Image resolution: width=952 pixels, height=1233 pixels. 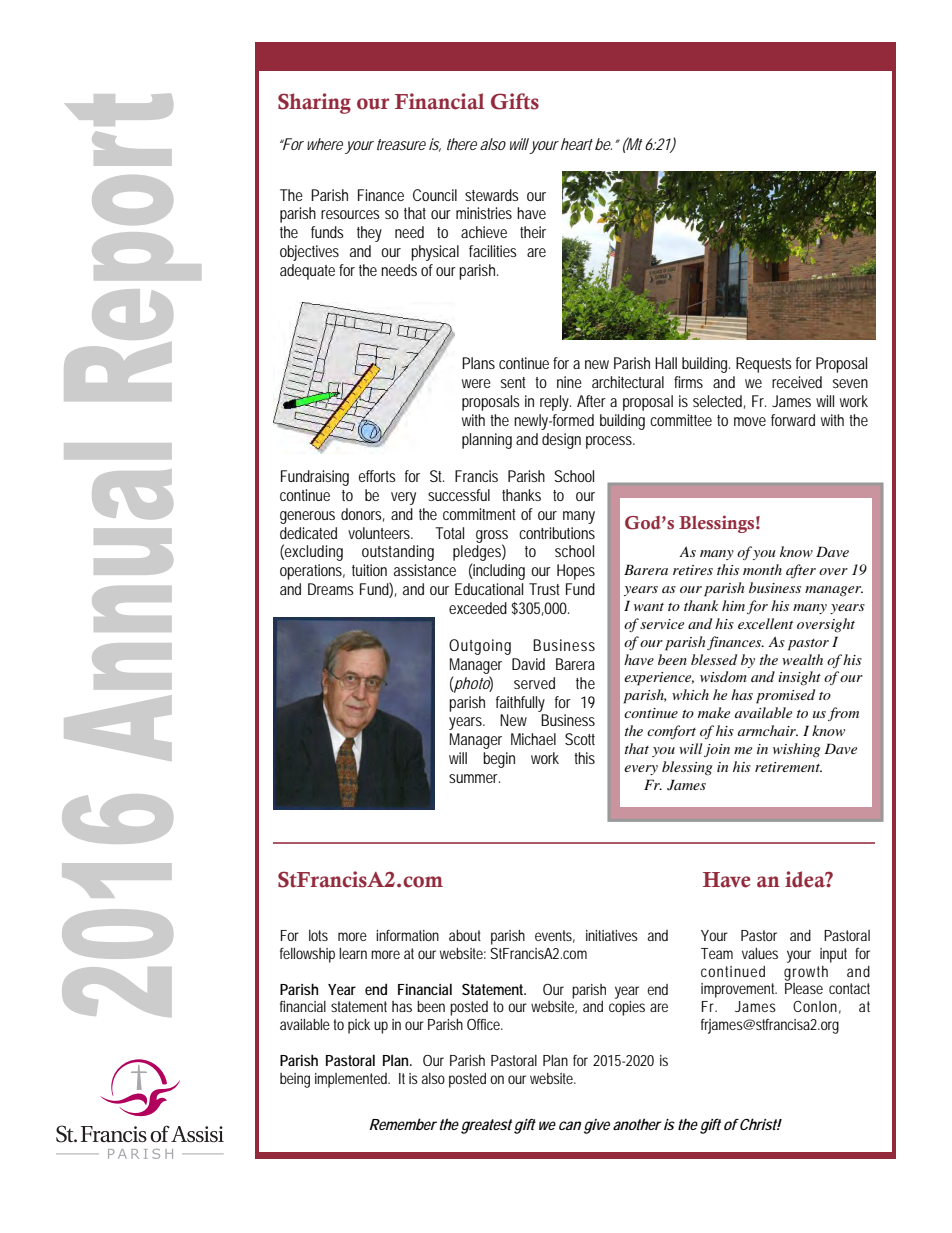 I want to click on forward, so click(x=793, y=420).
